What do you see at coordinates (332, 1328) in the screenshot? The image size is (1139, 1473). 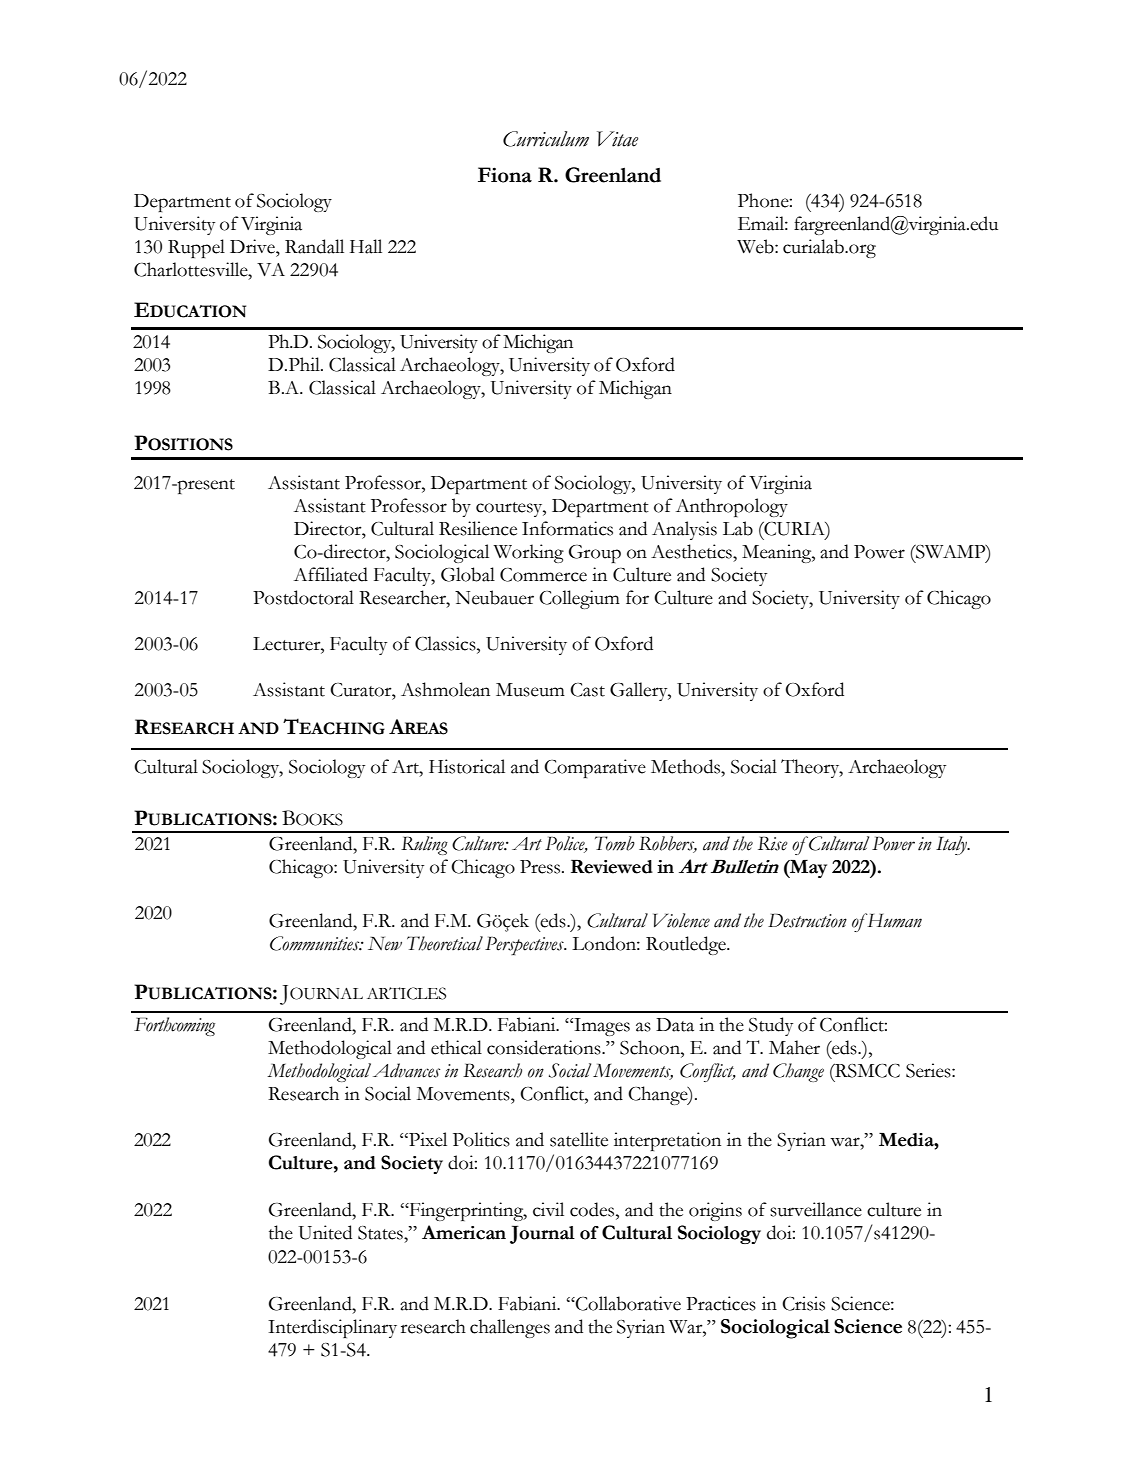 I see `Interdisciplinary` at bounding box center [332, 1328].
